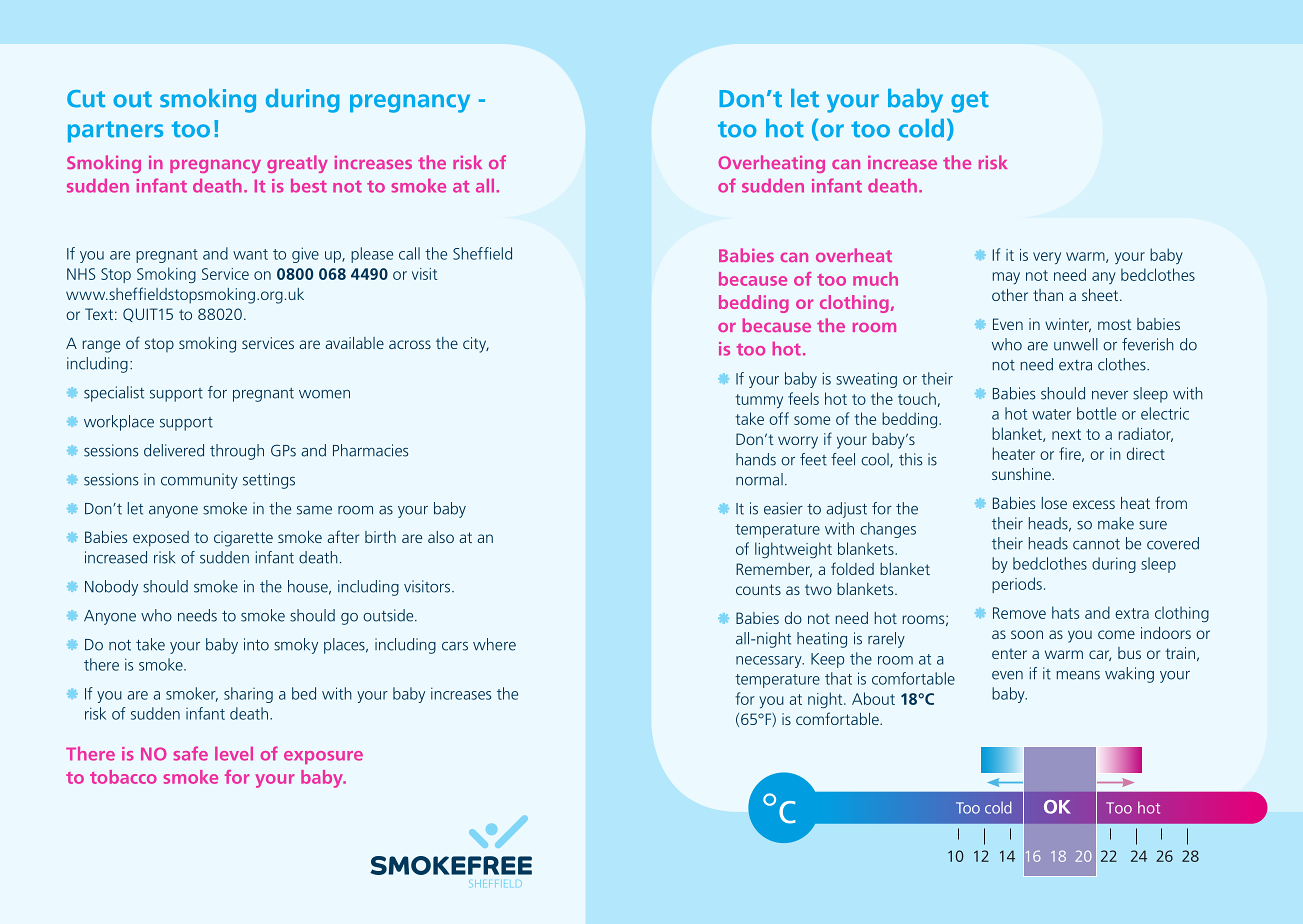 The image size is (1303, 924). I want to click on partners, so click(115, 132).
